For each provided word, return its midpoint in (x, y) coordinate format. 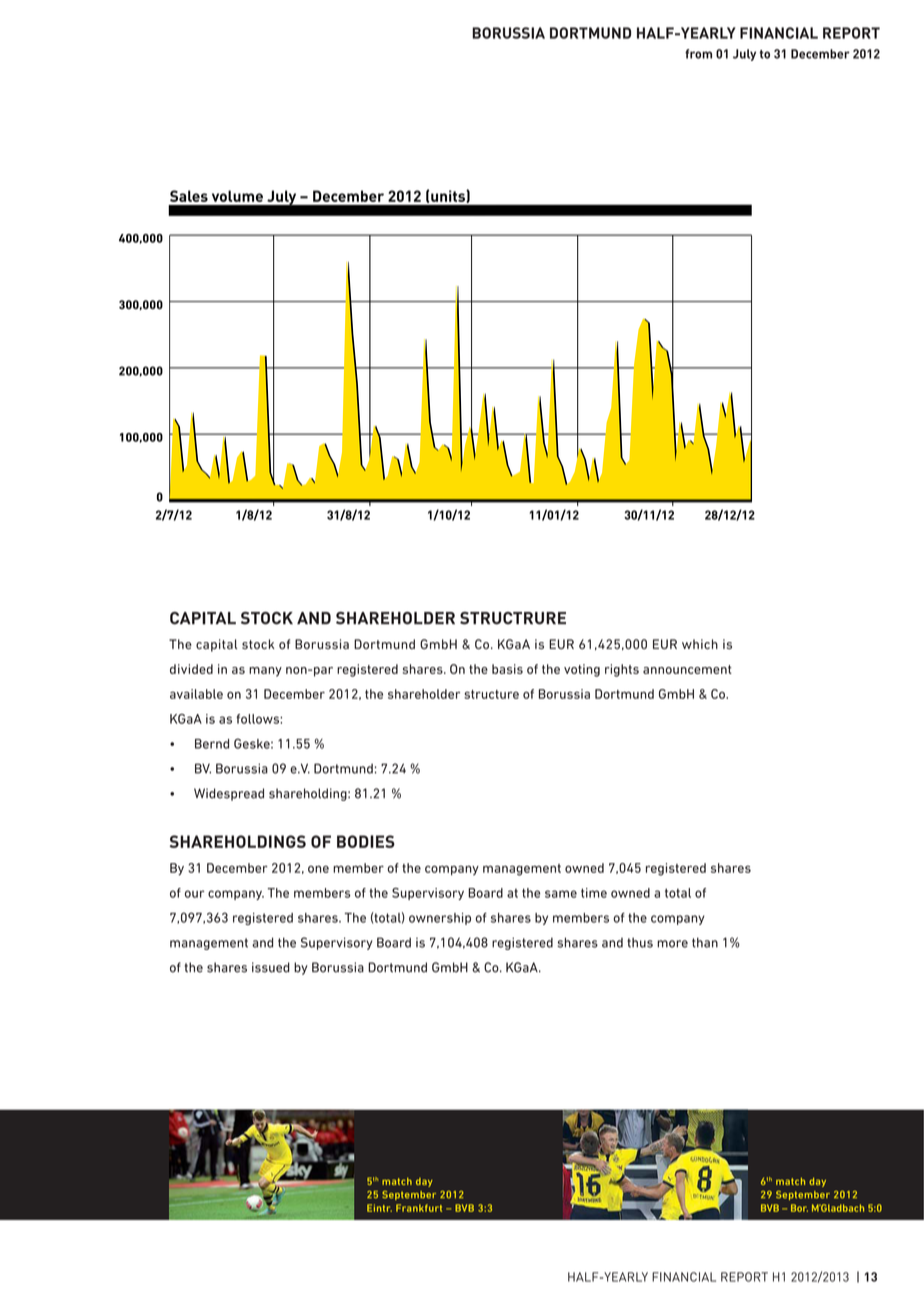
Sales (189, 196)
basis (507, 669)
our (195, 894)
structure (491, 694)
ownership (440, 919)
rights (622, 670)
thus (640, 943)
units (449, 196)
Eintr (379, 1208)
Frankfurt (419, 1208)
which (700, 644)
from (698, 54)
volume (237, 196)
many (265, 672)
